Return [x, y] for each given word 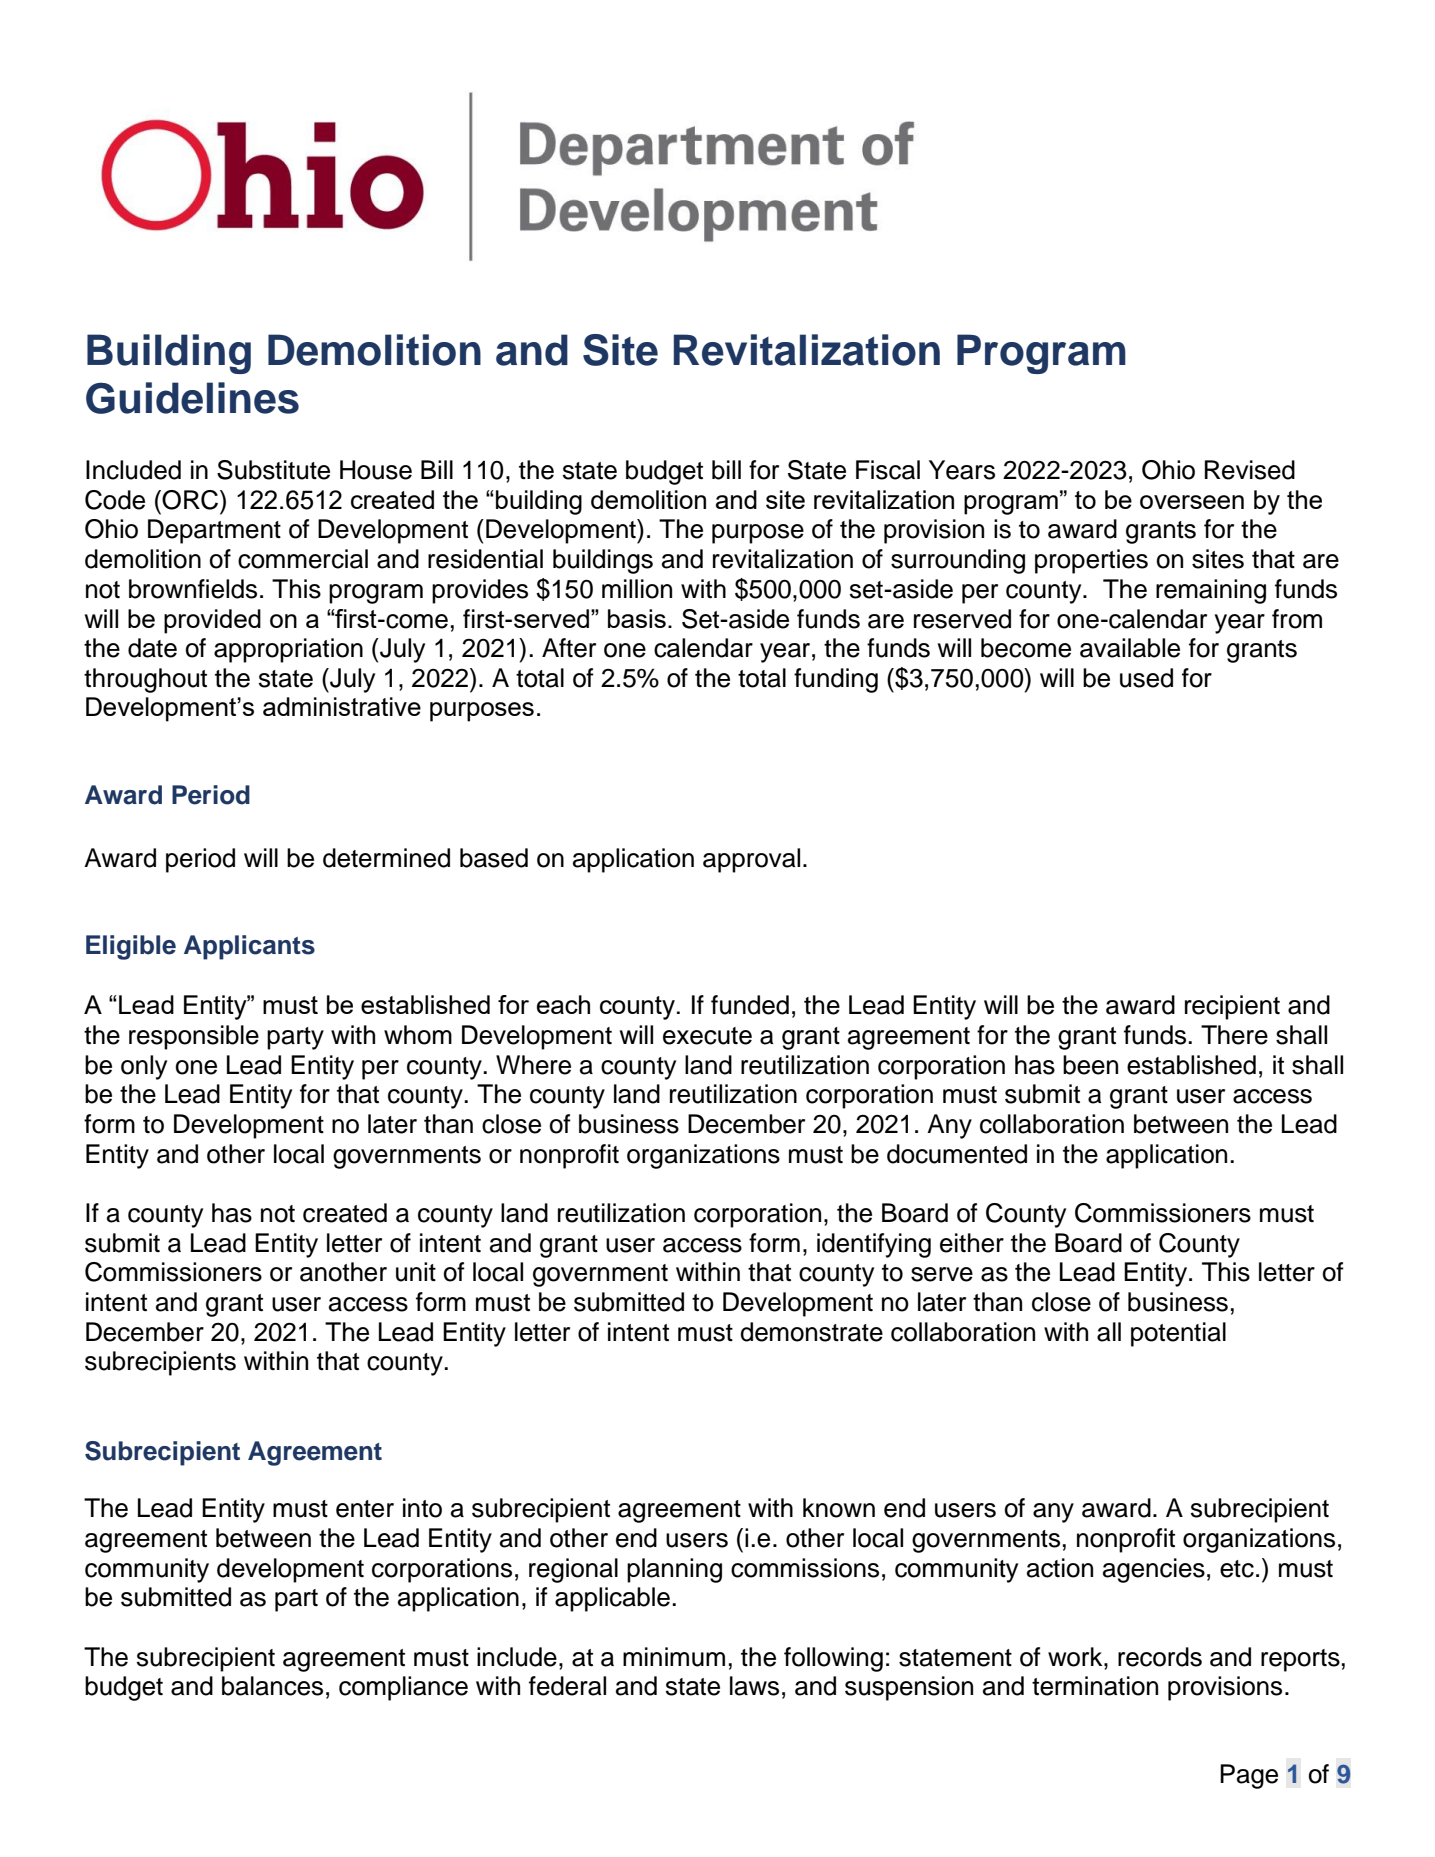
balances [272, 1686]
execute [707, 1036]
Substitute [273, 470]
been [1090, 1065]
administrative [342, 706]
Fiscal [888, 470]
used [1146, 678]
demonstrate [811, 1332]
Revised [1250, 470]
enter [365, 1509]
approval [751, 860]
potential [1178, 1334]
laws [754, 1686]
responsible [194, 1037]
